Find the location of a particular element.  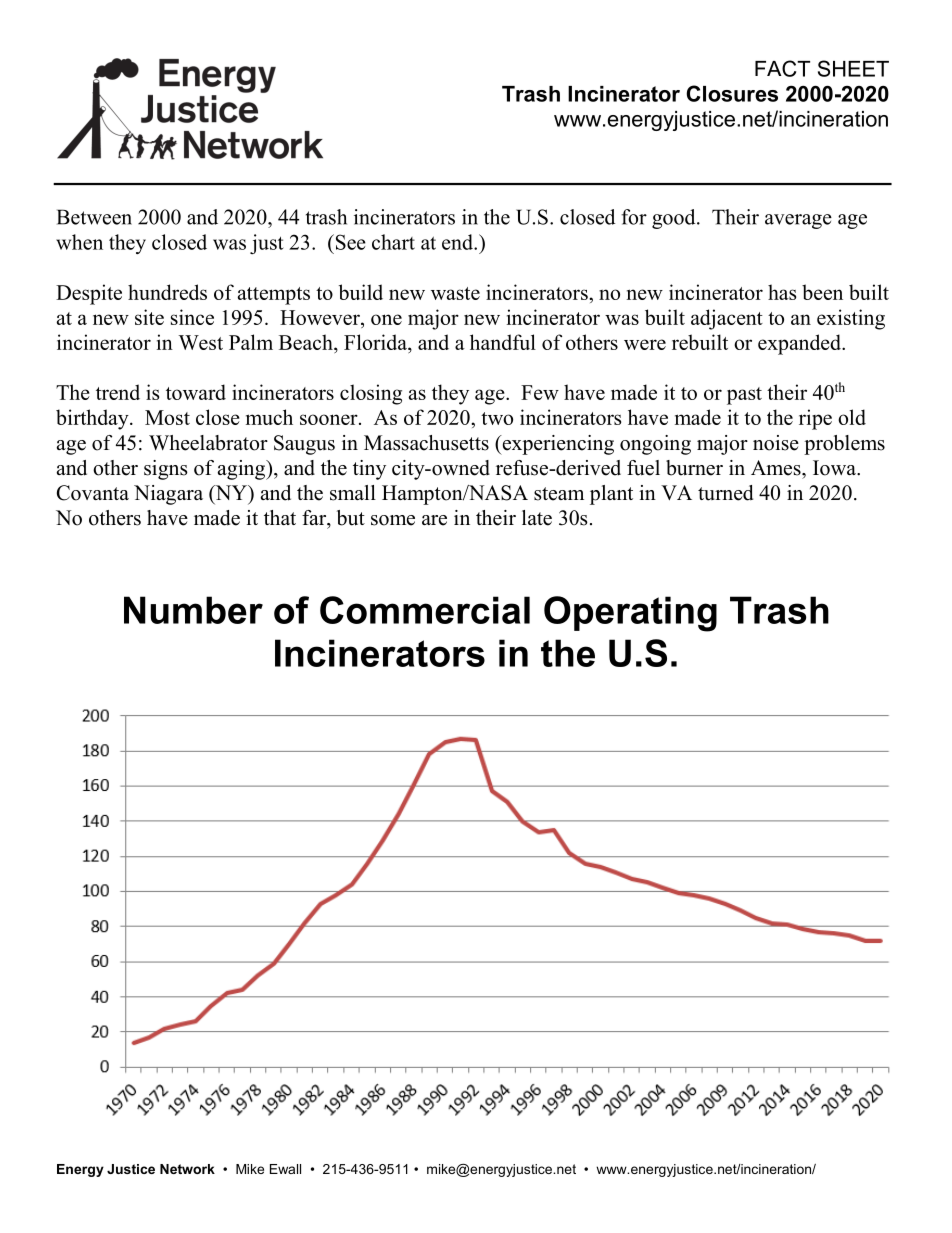

Commercial is located at coordinates (425, 610).
